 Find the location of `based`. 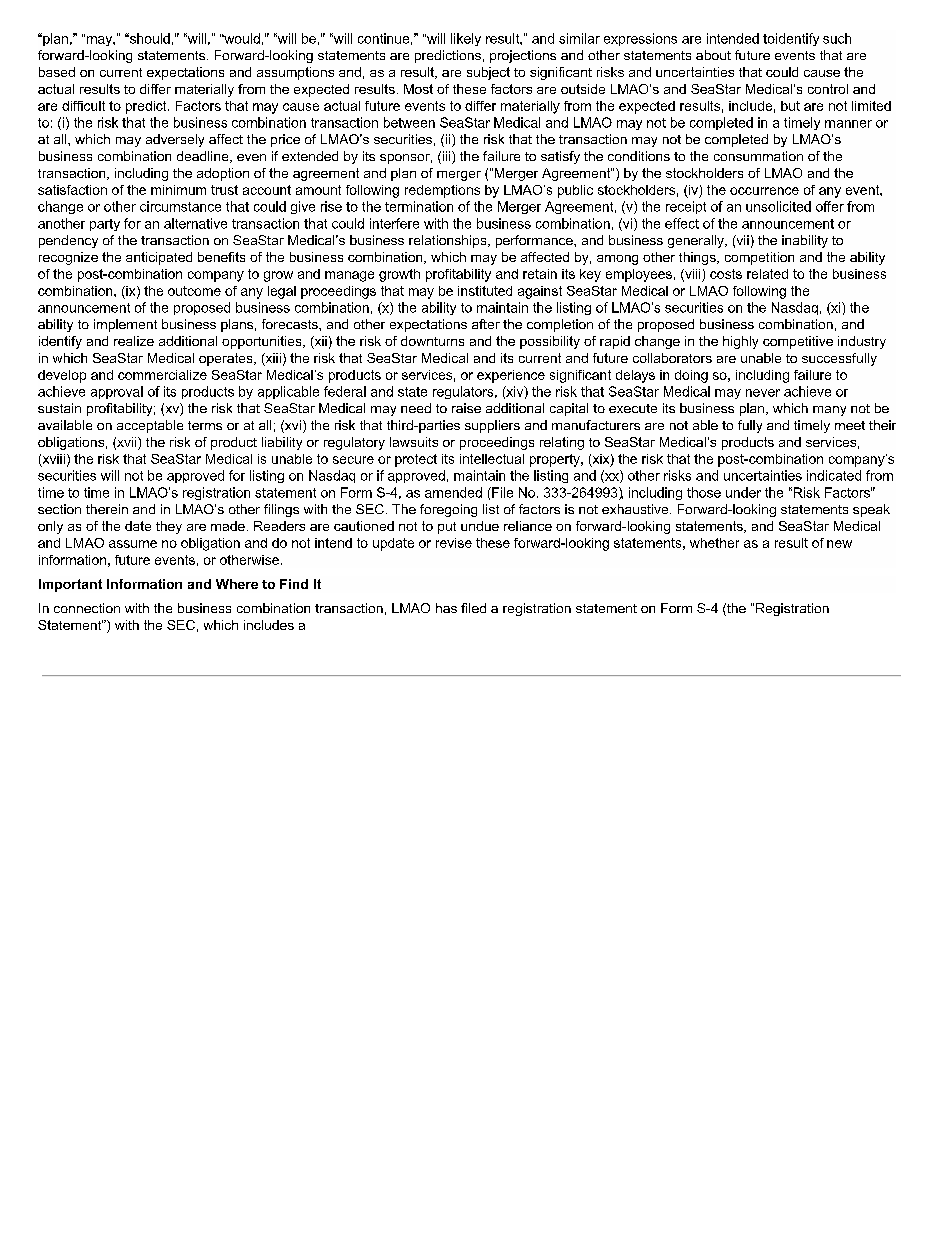

based is located at coordinates (57, 72).
